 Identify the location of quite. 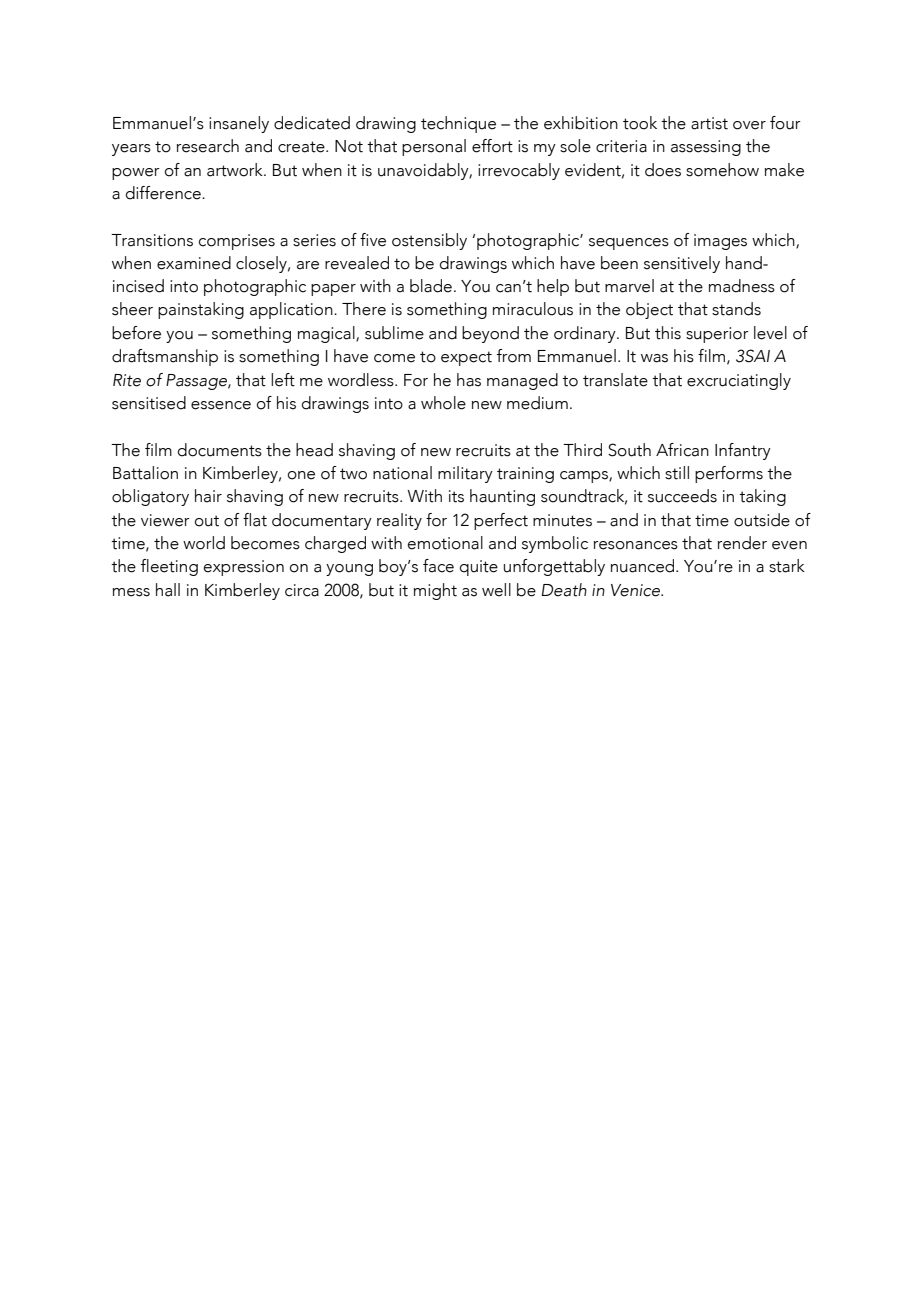
(479, 568).
